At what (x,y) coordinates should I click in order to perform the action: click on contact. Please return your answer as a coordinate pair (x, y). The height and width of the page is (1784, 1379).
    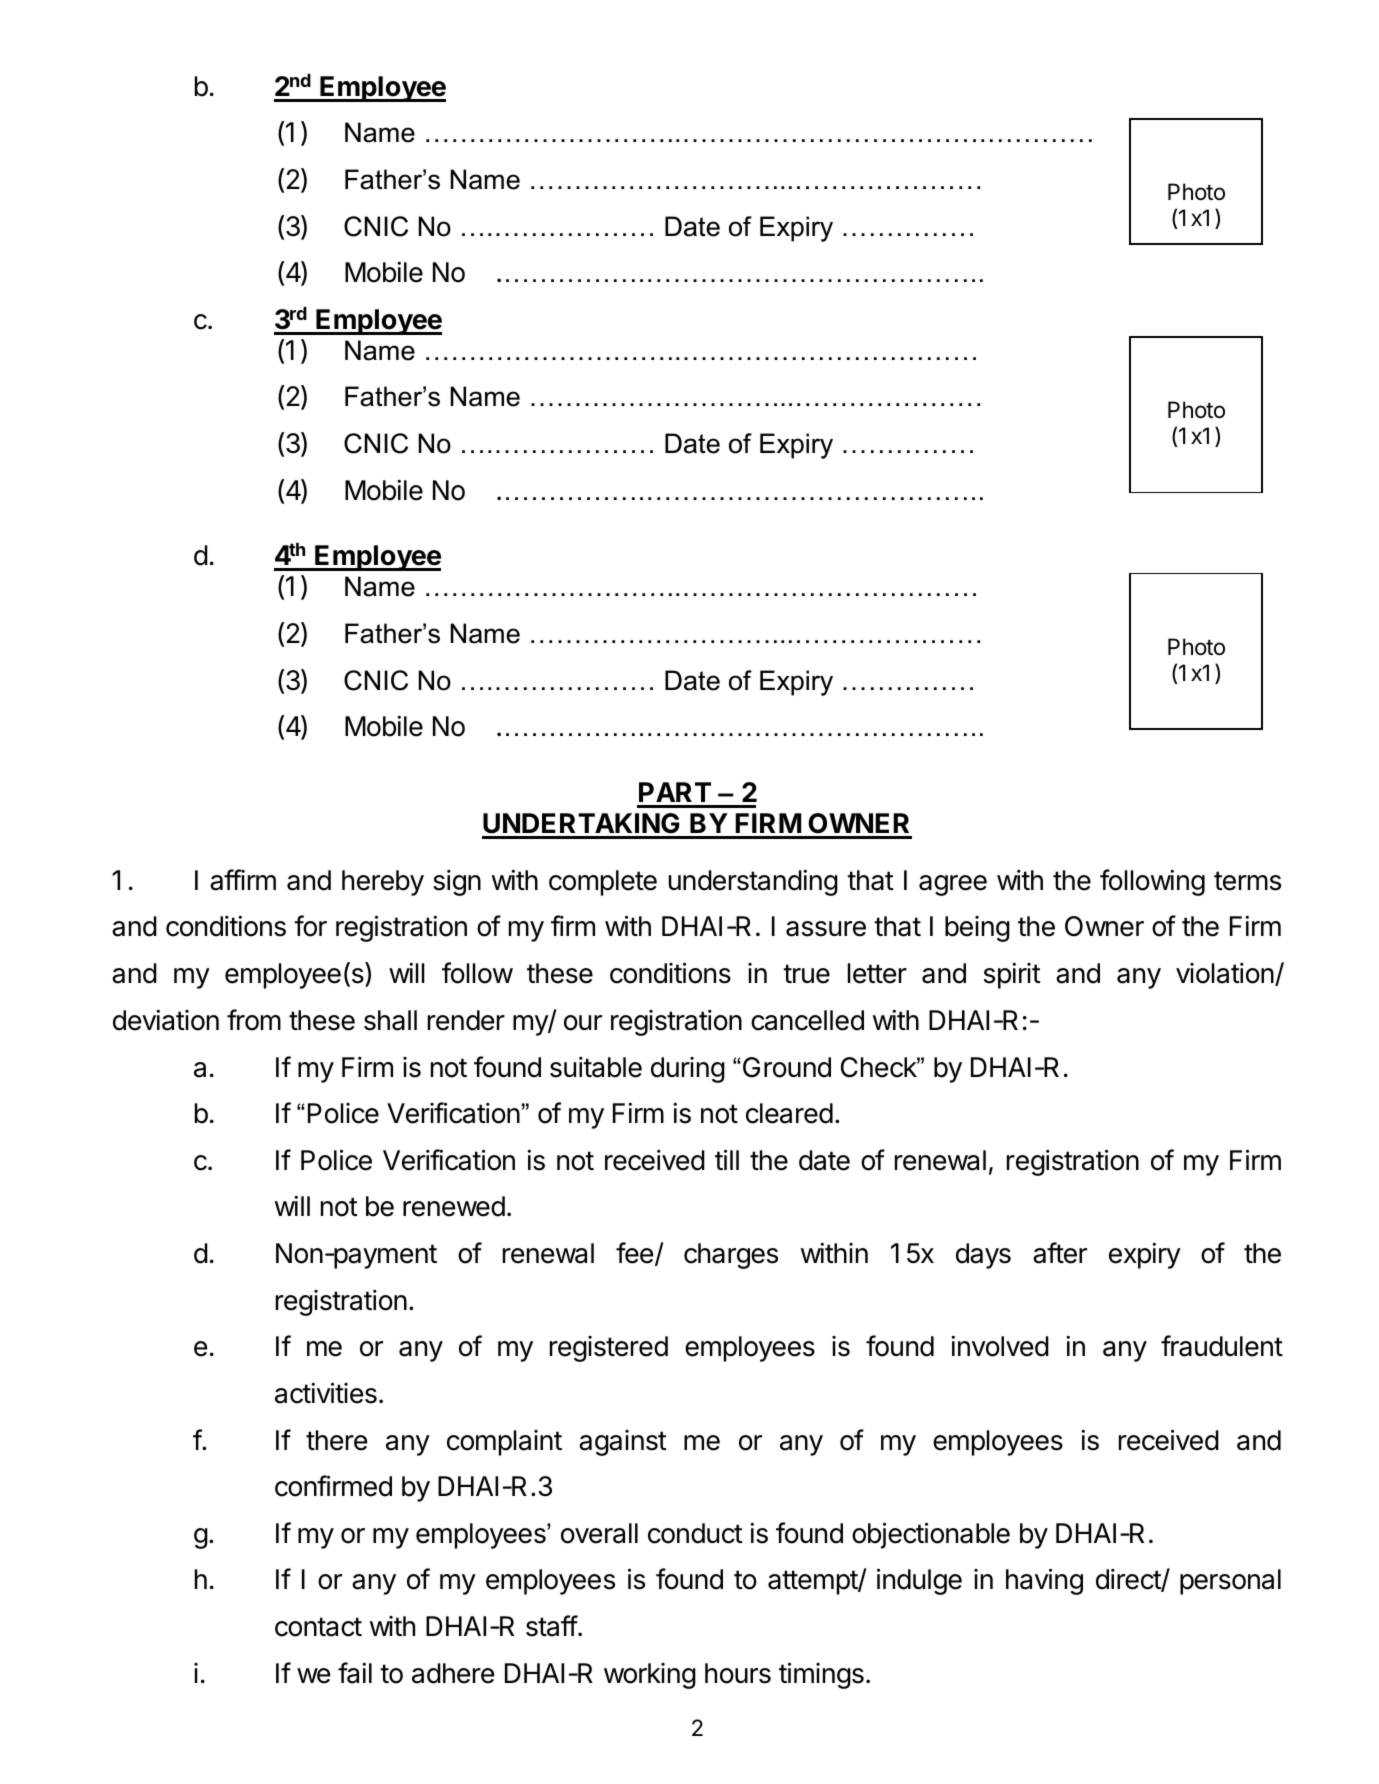
    Looking at the image, I should click on (318, 1627).
